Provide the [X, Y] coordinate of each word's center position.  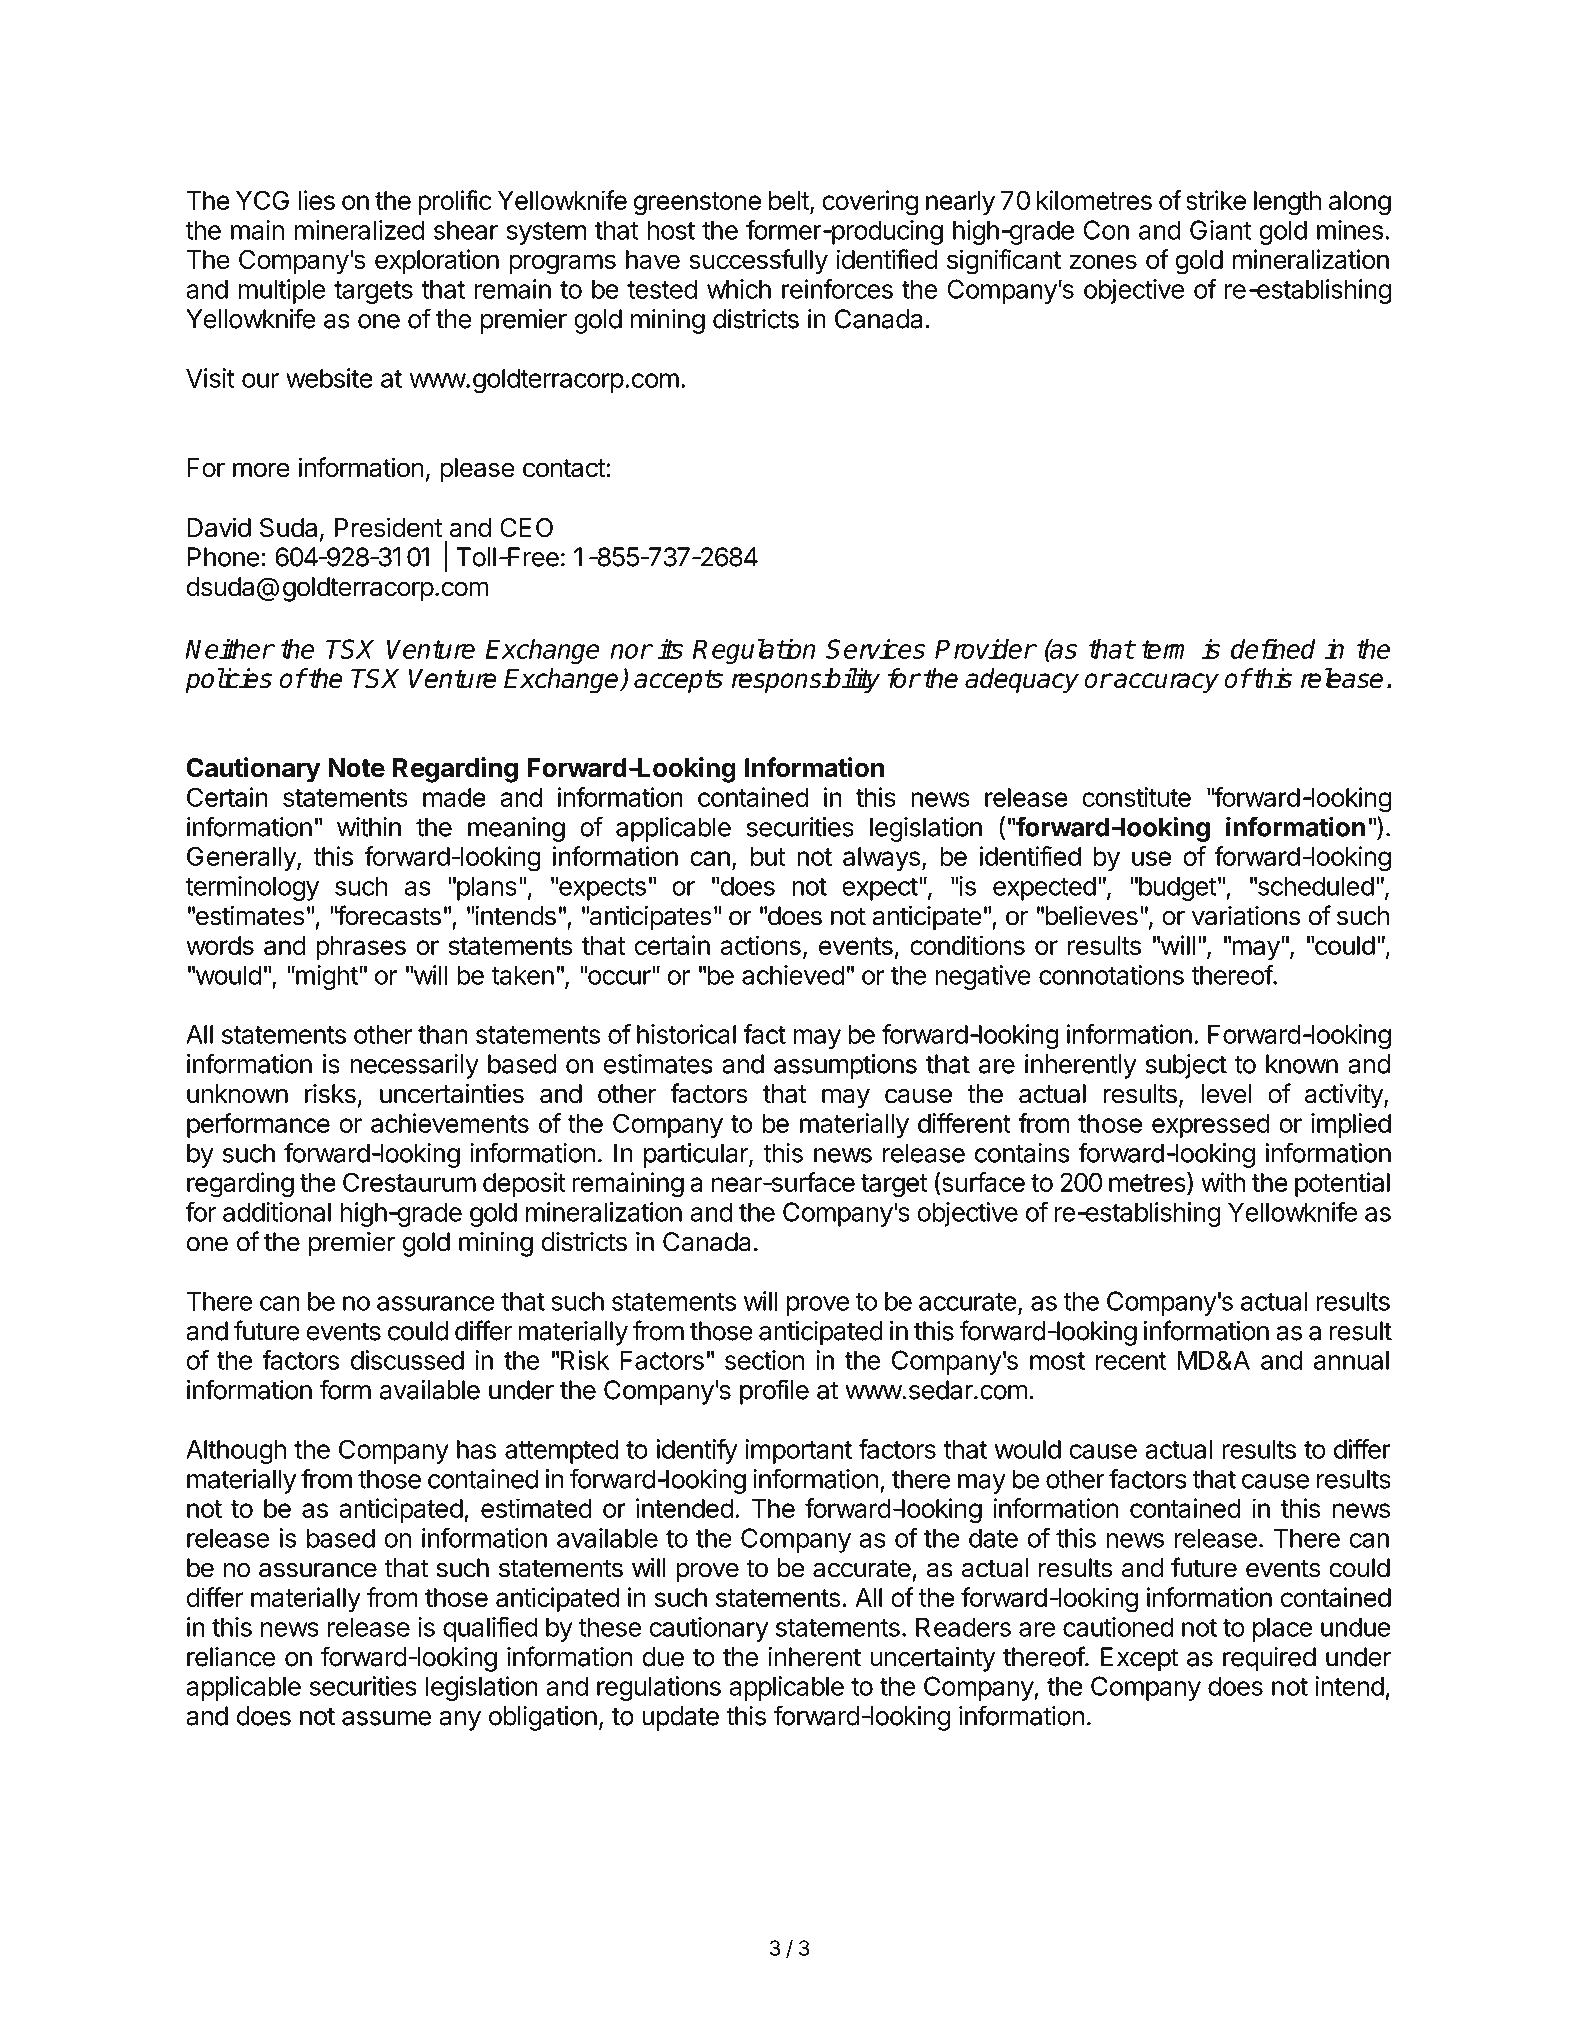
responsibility [805, 681]
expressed [1211, 1126]
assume [386, 1718]
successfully [758, 262]
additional [277, 1212]
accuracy [1165, 683]
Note [356, 768]
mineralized [360, 230]
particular [697, 1155]
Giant [1220, 230]
